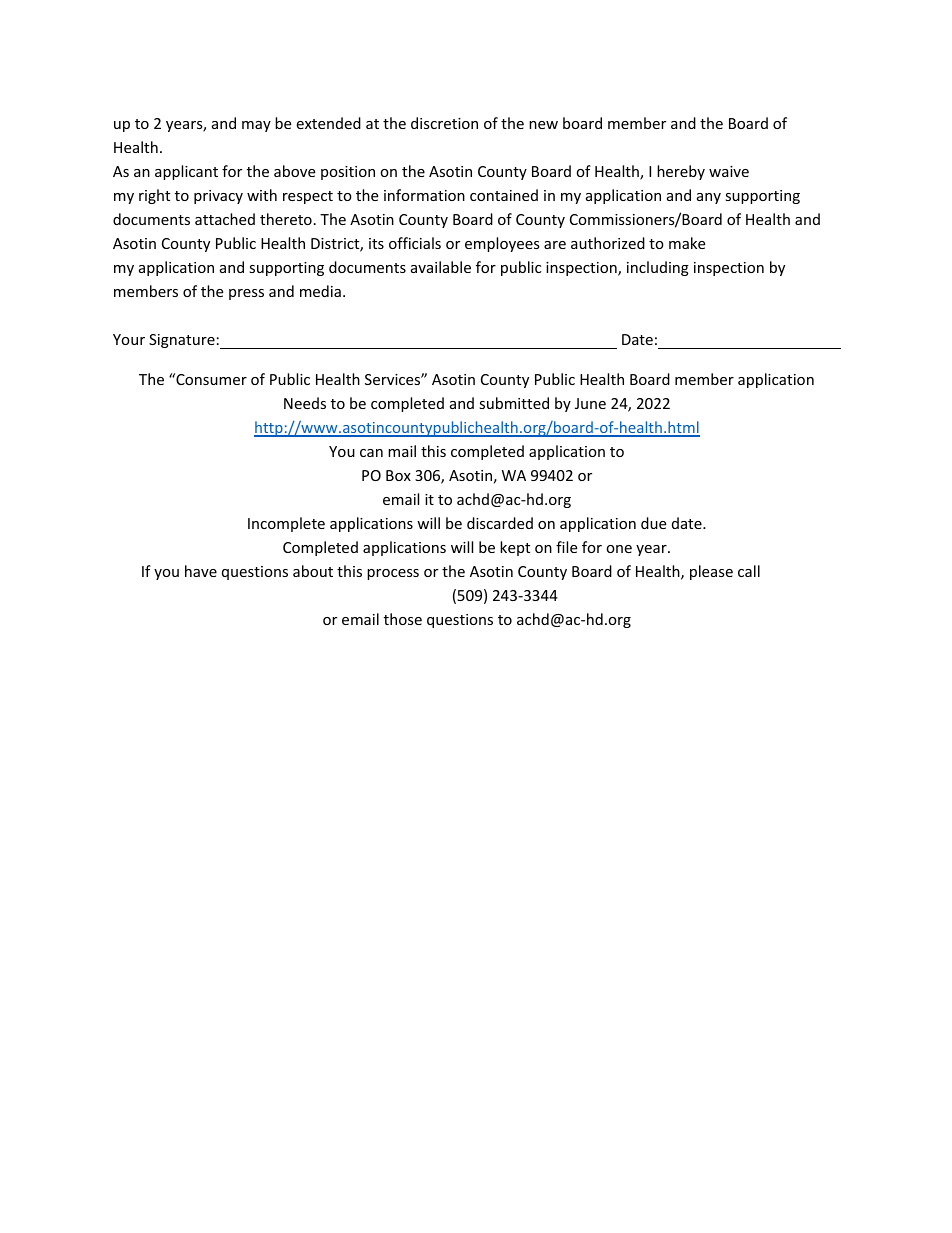 The height and width of the screenshot is (1233, 952). I want to click on submitted, so click(514, 403).
